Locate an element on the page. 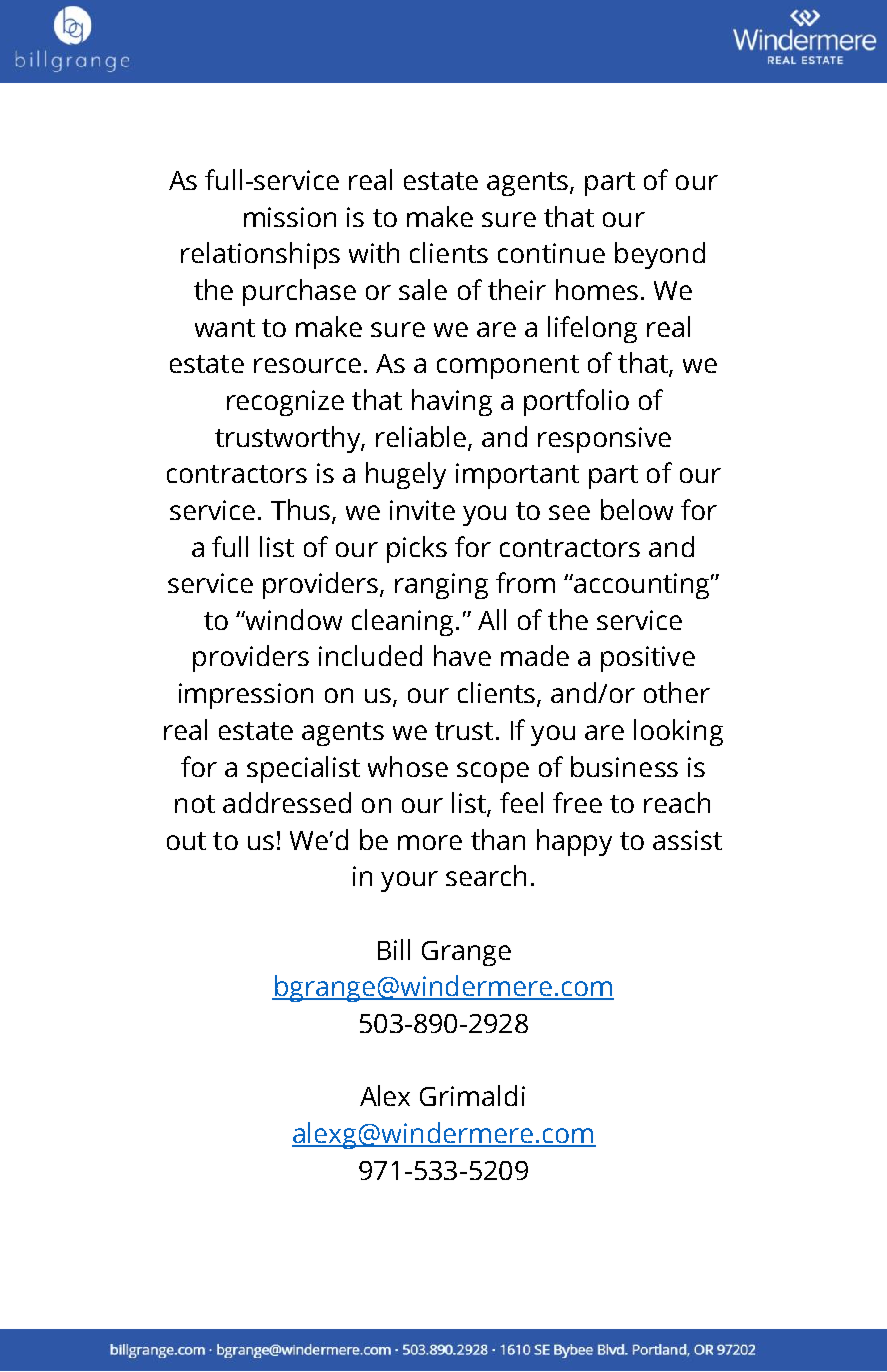 The width and height of the image is (887, 1372). Bill is located at coordinates (394, 949).
